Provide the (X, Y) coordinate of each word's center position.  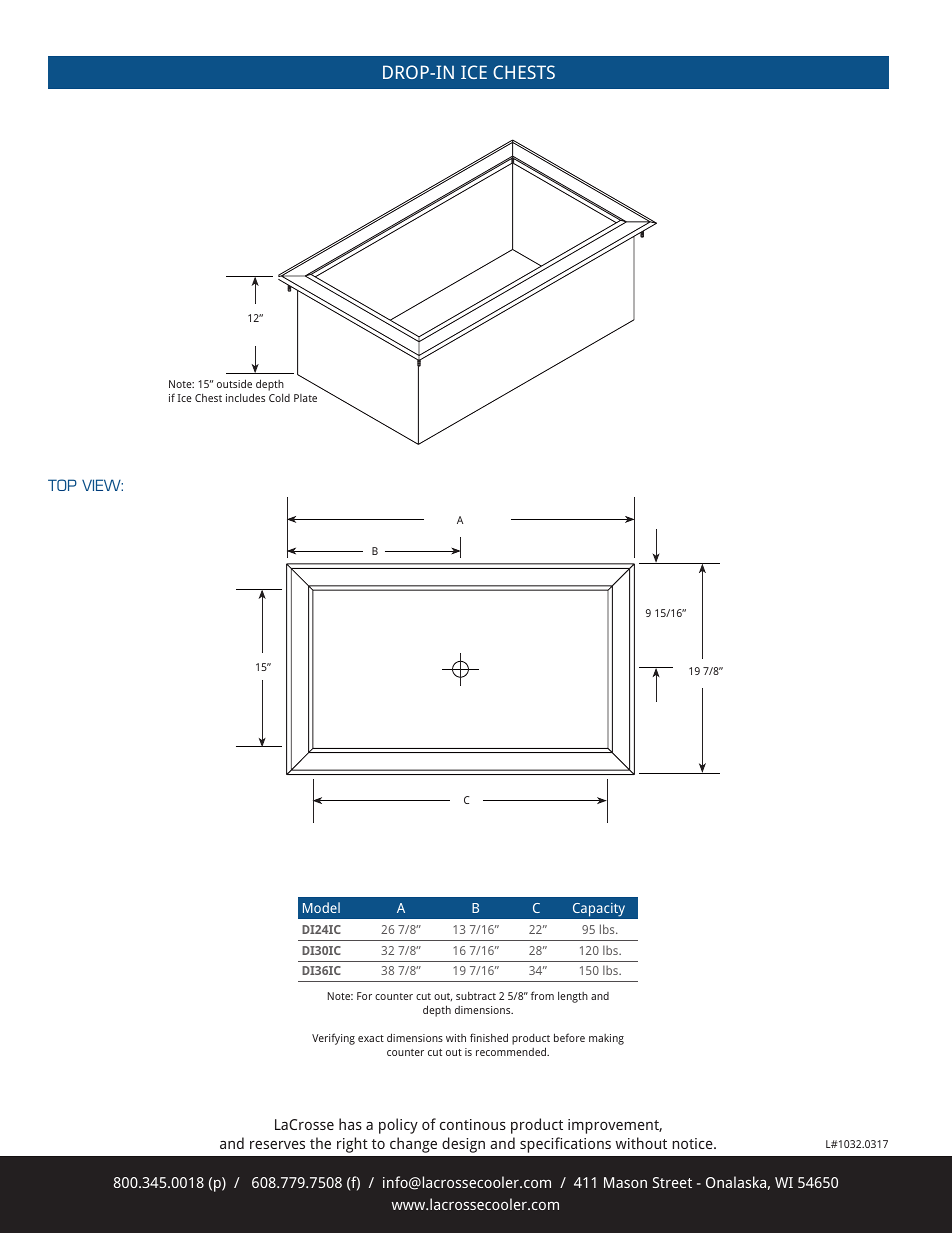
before (569, 1037)
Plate (305, 398)
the (320, 1143)
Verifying (333, 1039)
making (606, 1039)
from (542, 995)
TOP (62, 485)
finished (489, 1037)
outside (234, 383)
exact (371, 1038)
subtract (476, 995)
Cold (279, 397)
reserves (277, 1145)
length (573, 997)
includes (245, 397)
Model (321, 907)
